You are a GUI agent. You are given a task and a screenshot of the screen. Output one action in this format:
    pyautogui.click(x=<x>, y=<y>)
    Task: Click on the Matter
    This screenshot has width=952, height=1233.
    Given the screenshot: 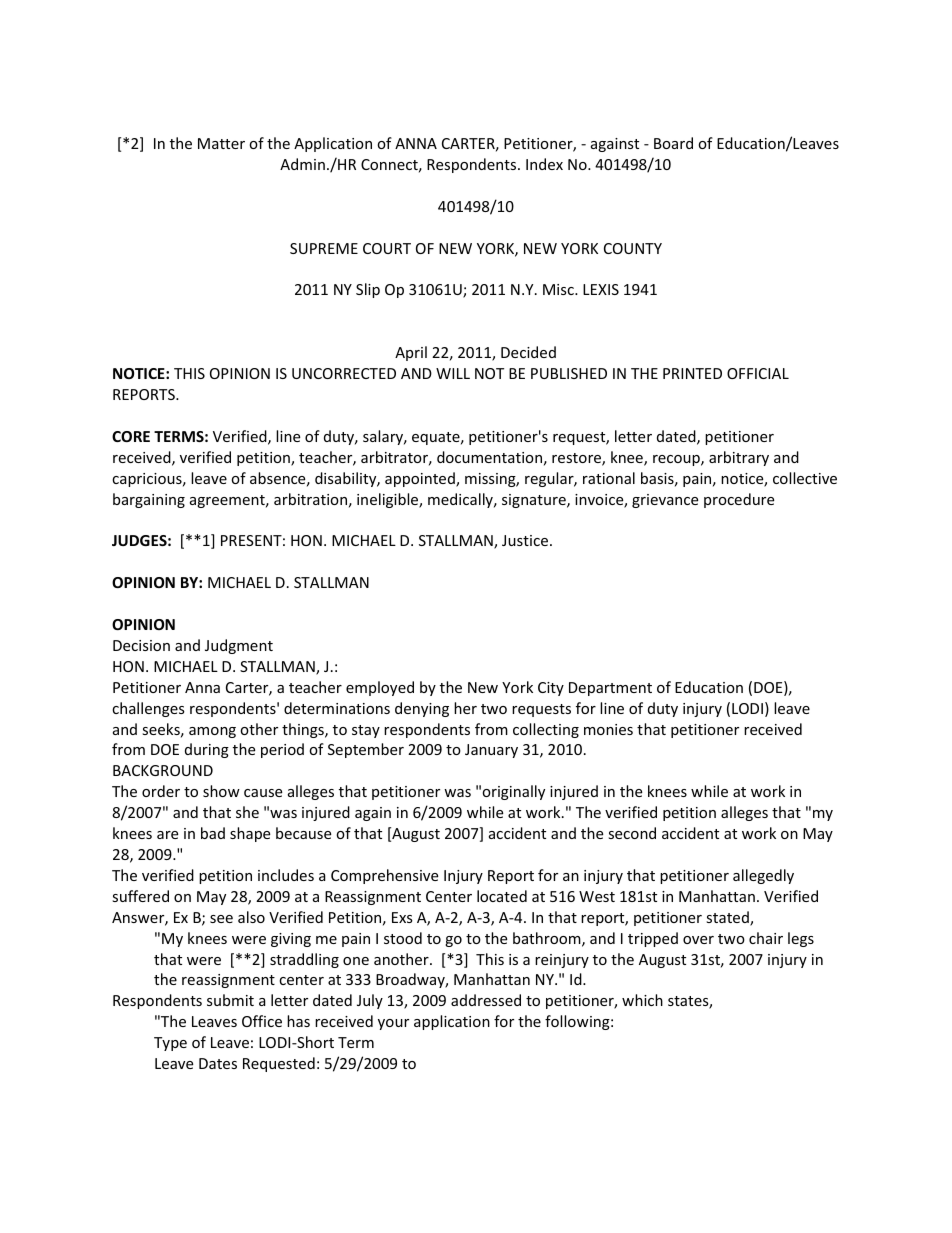 What is the action you would take?
    pyautogui.click(x=221, y=143)
